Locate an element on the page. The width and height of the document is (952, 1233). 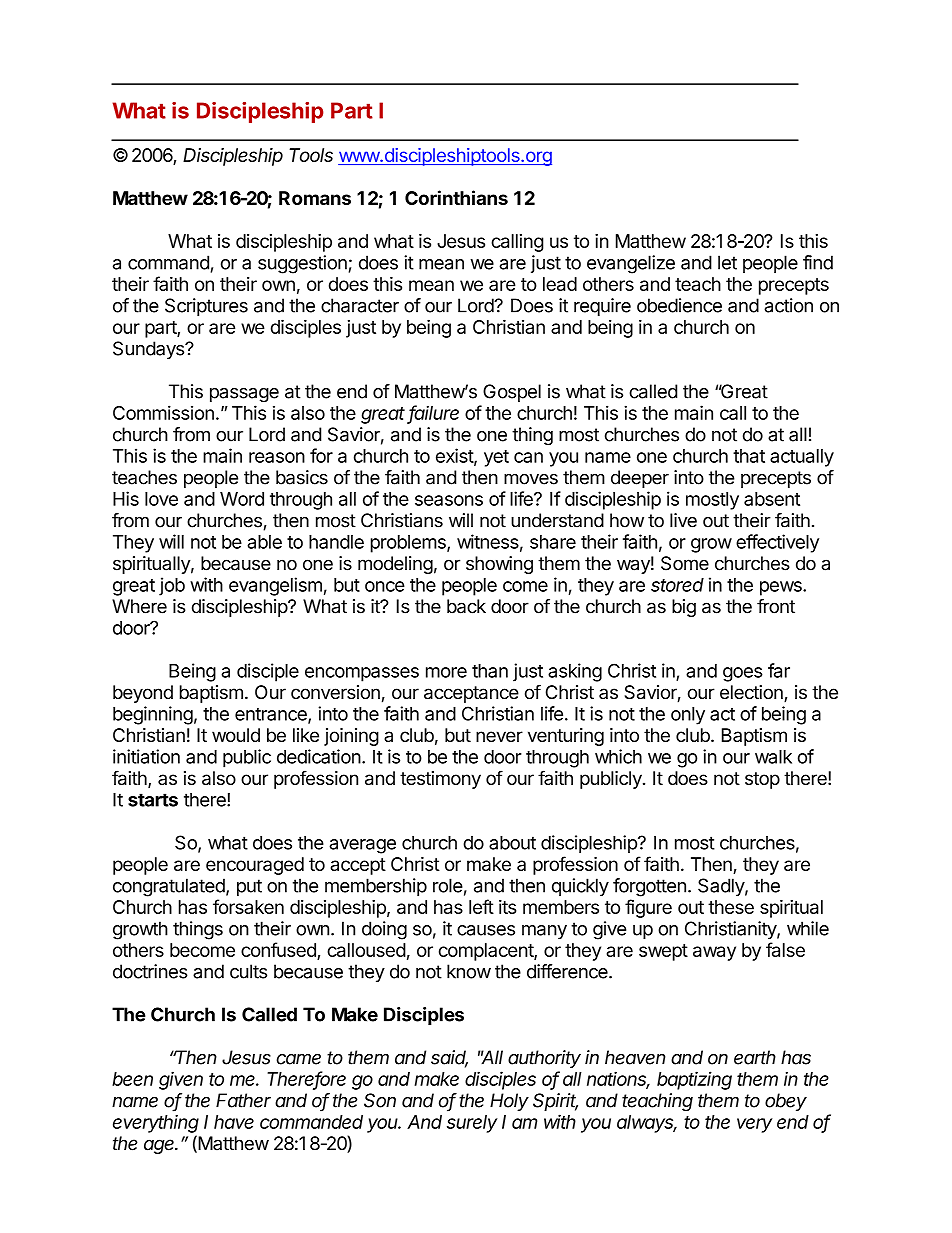
suggestion is located at coordinates (302, 264).
